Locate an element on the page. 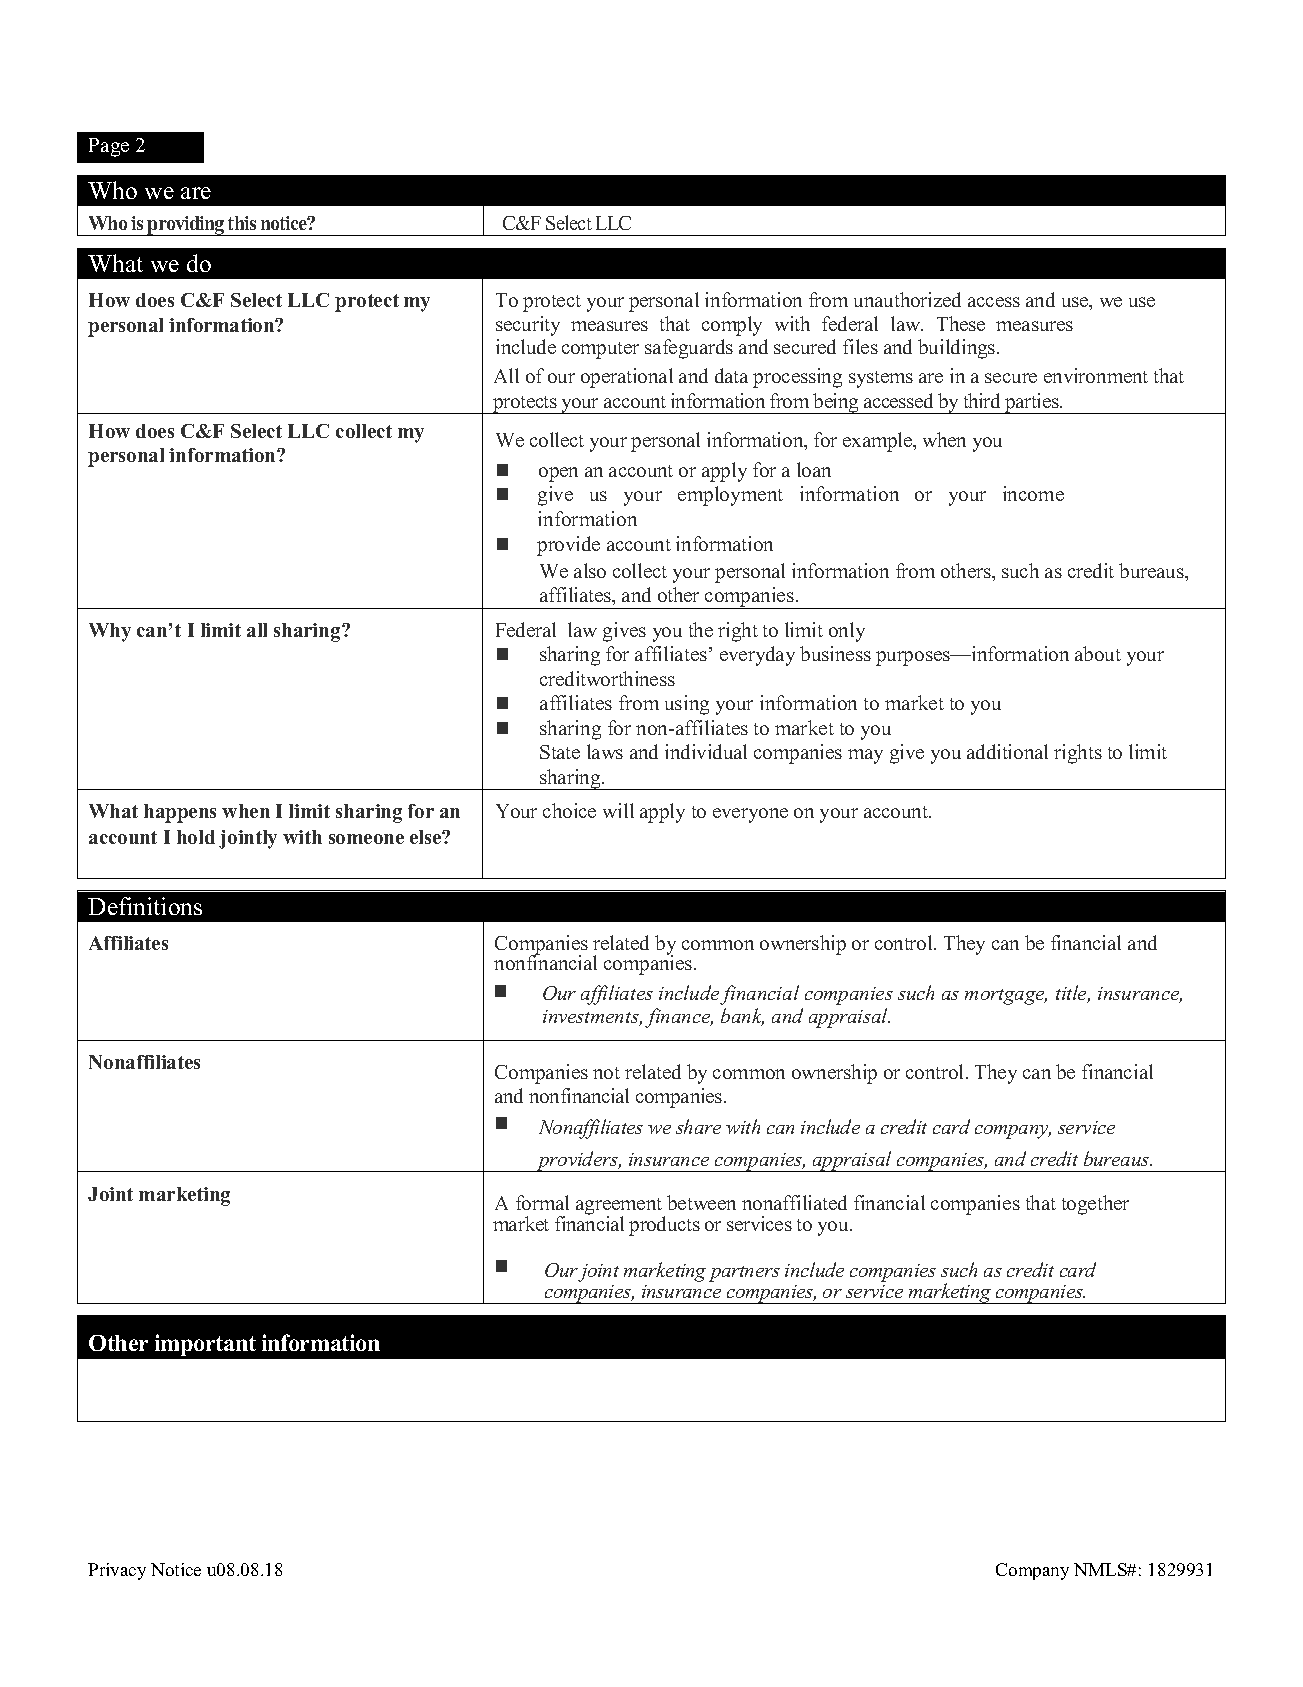 Image resolution: width=1303 pixels, height=1687 pixels. partners is located at coordinates (744, 1274).
